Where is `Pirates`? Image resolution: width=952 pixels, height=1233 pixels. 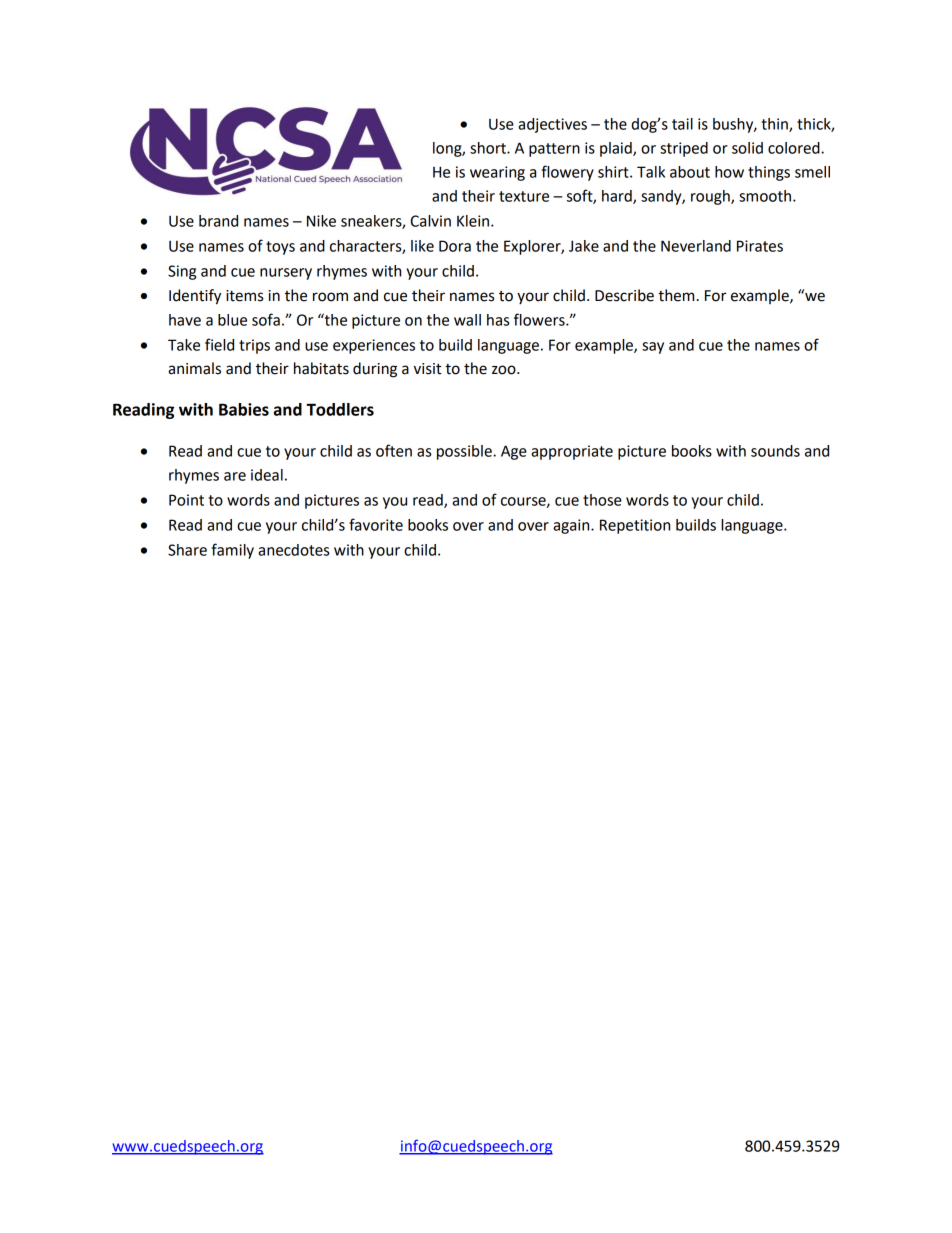
Pirates is located at coordinates (760, 246).
